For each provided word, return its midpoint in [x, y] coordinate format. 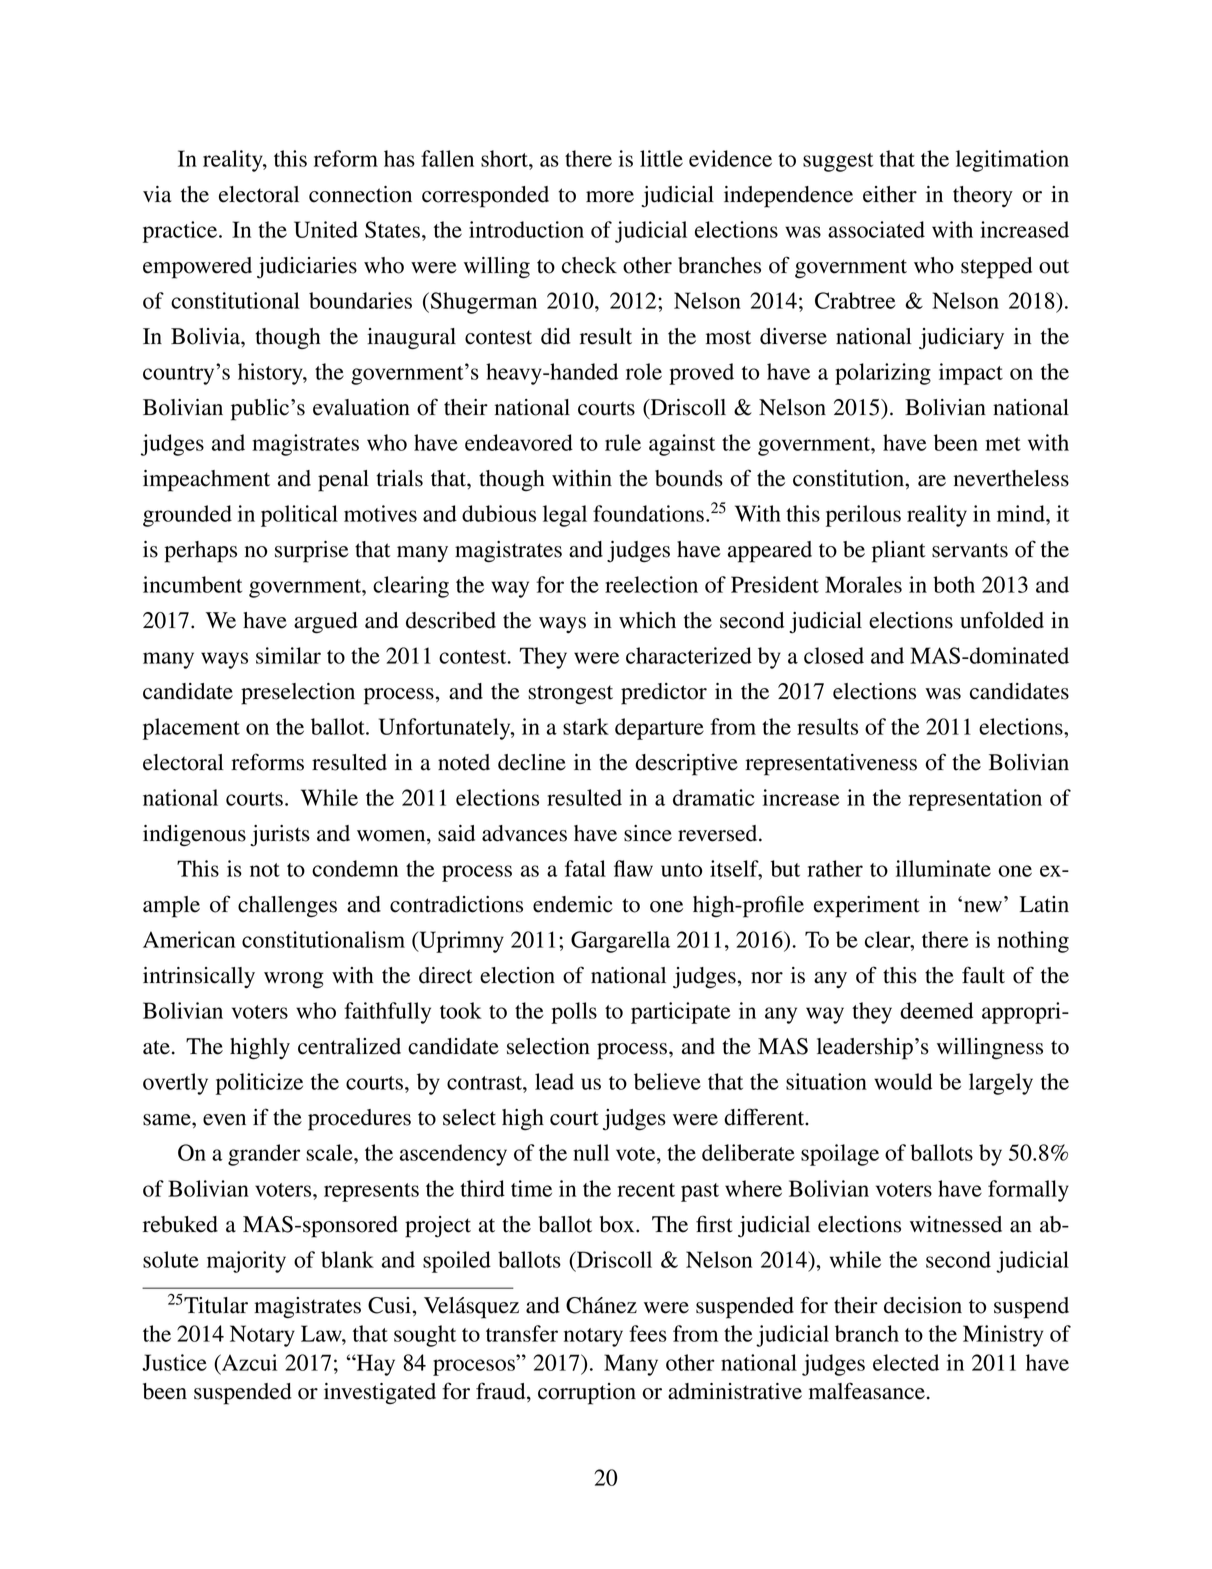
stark [586, 726]
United [326, 229]
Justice [174, 1362]
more [610, 197]
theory [983, 196]
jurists [280, 836]
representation [975, 800]
